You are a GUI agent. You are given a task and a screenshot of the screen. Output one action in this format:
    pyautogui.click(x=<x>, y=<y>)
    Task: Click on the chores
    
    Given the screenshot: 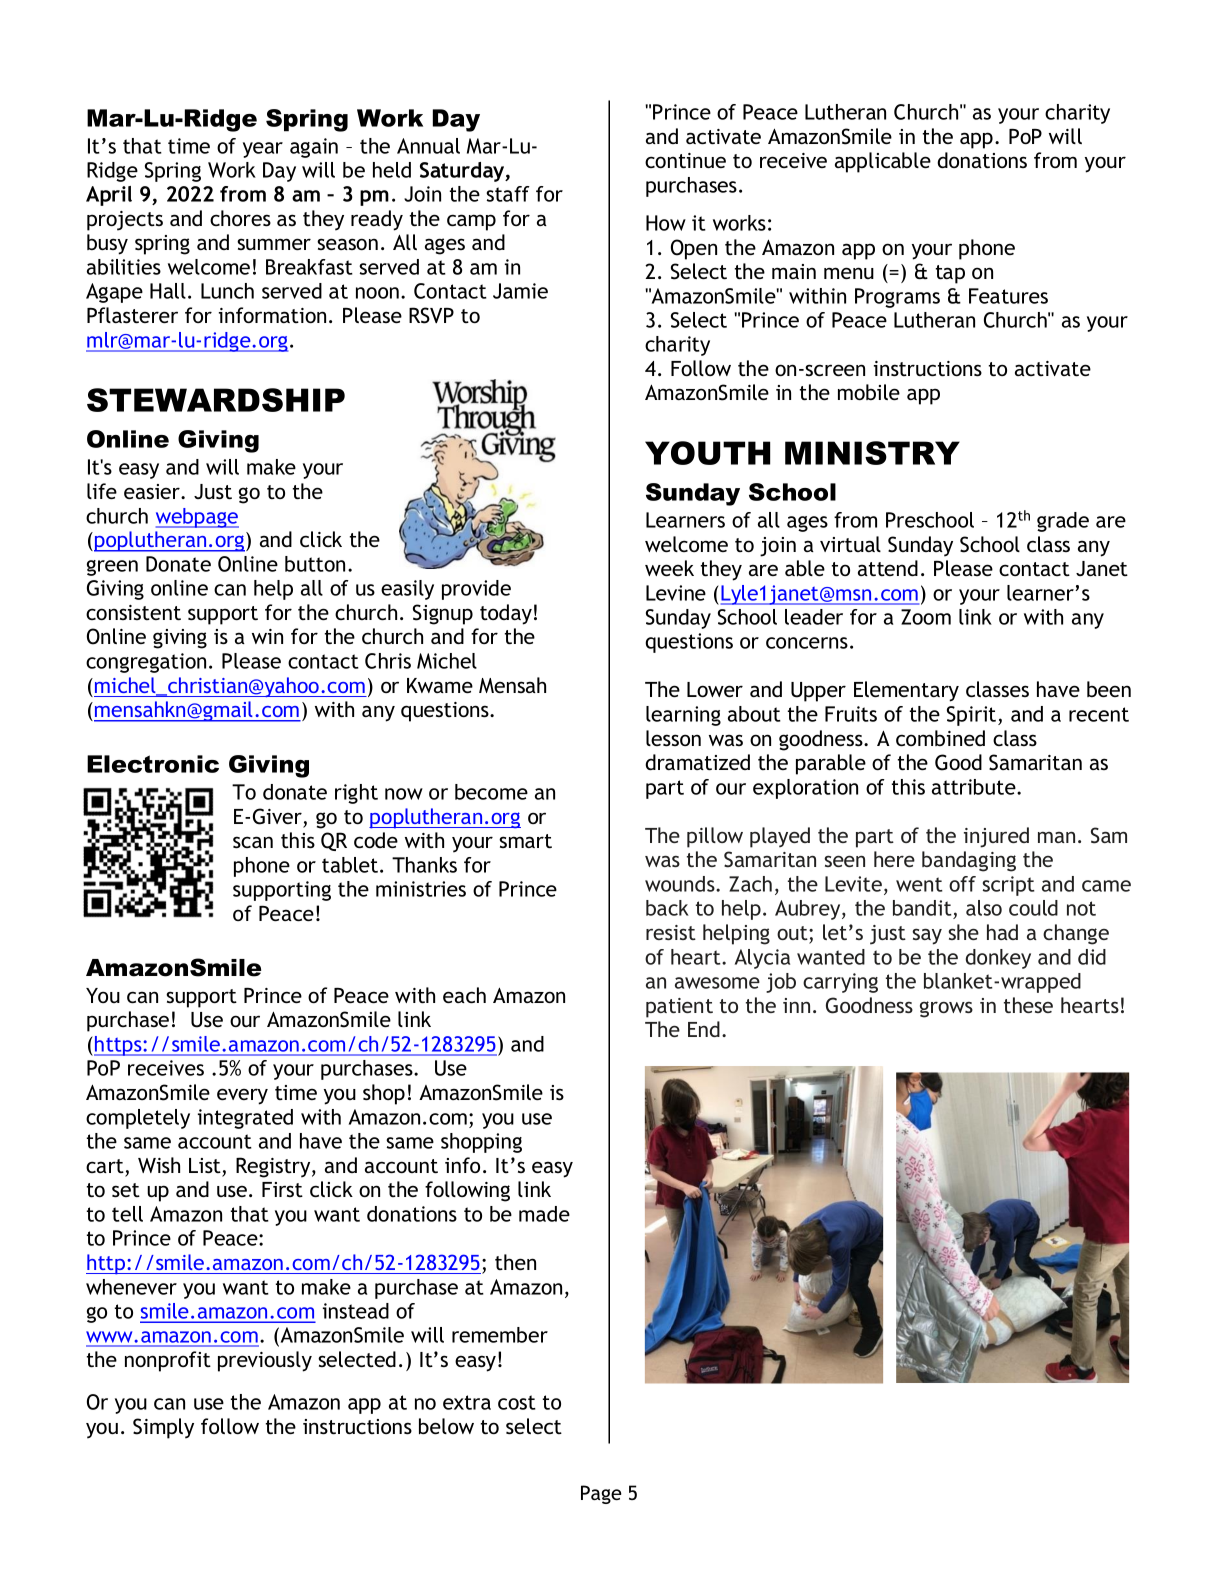 What is the action you would take?
    pyautogui.click(x=240, y=218)
